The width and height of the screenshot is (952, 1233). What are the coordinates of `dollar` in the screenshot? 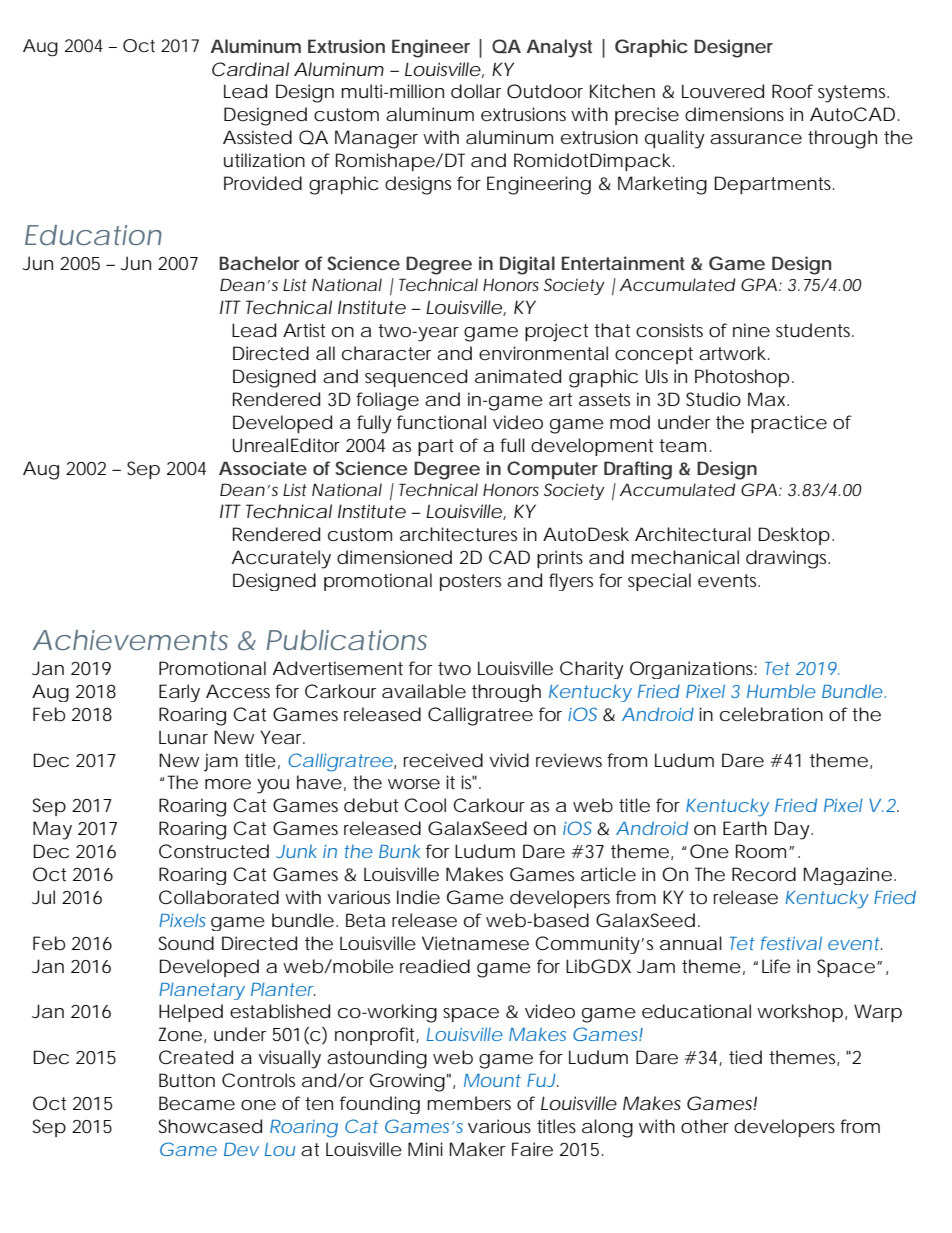 It's located at (476, 91).
